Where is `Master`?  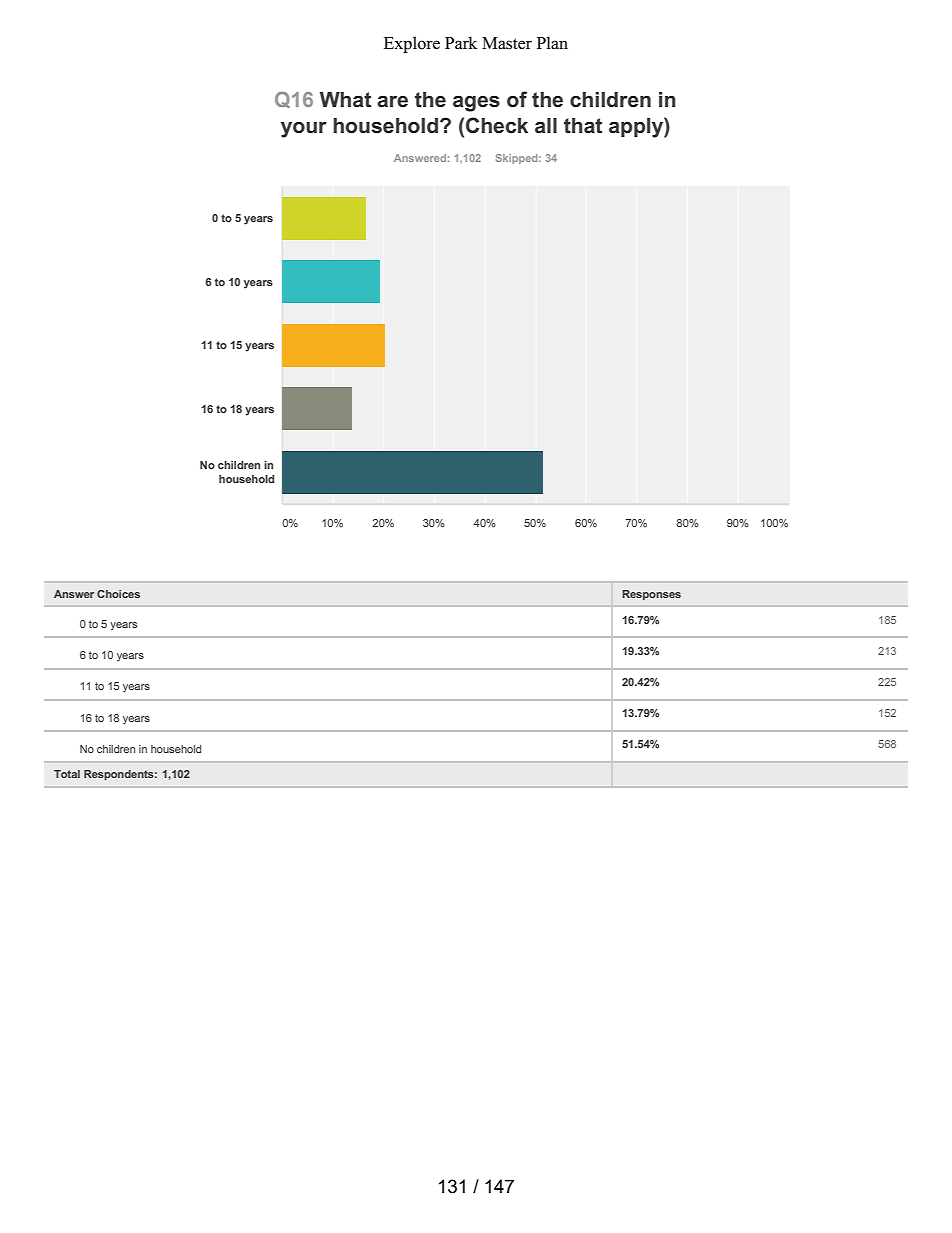
Master is located at coordinates (507, 43).
